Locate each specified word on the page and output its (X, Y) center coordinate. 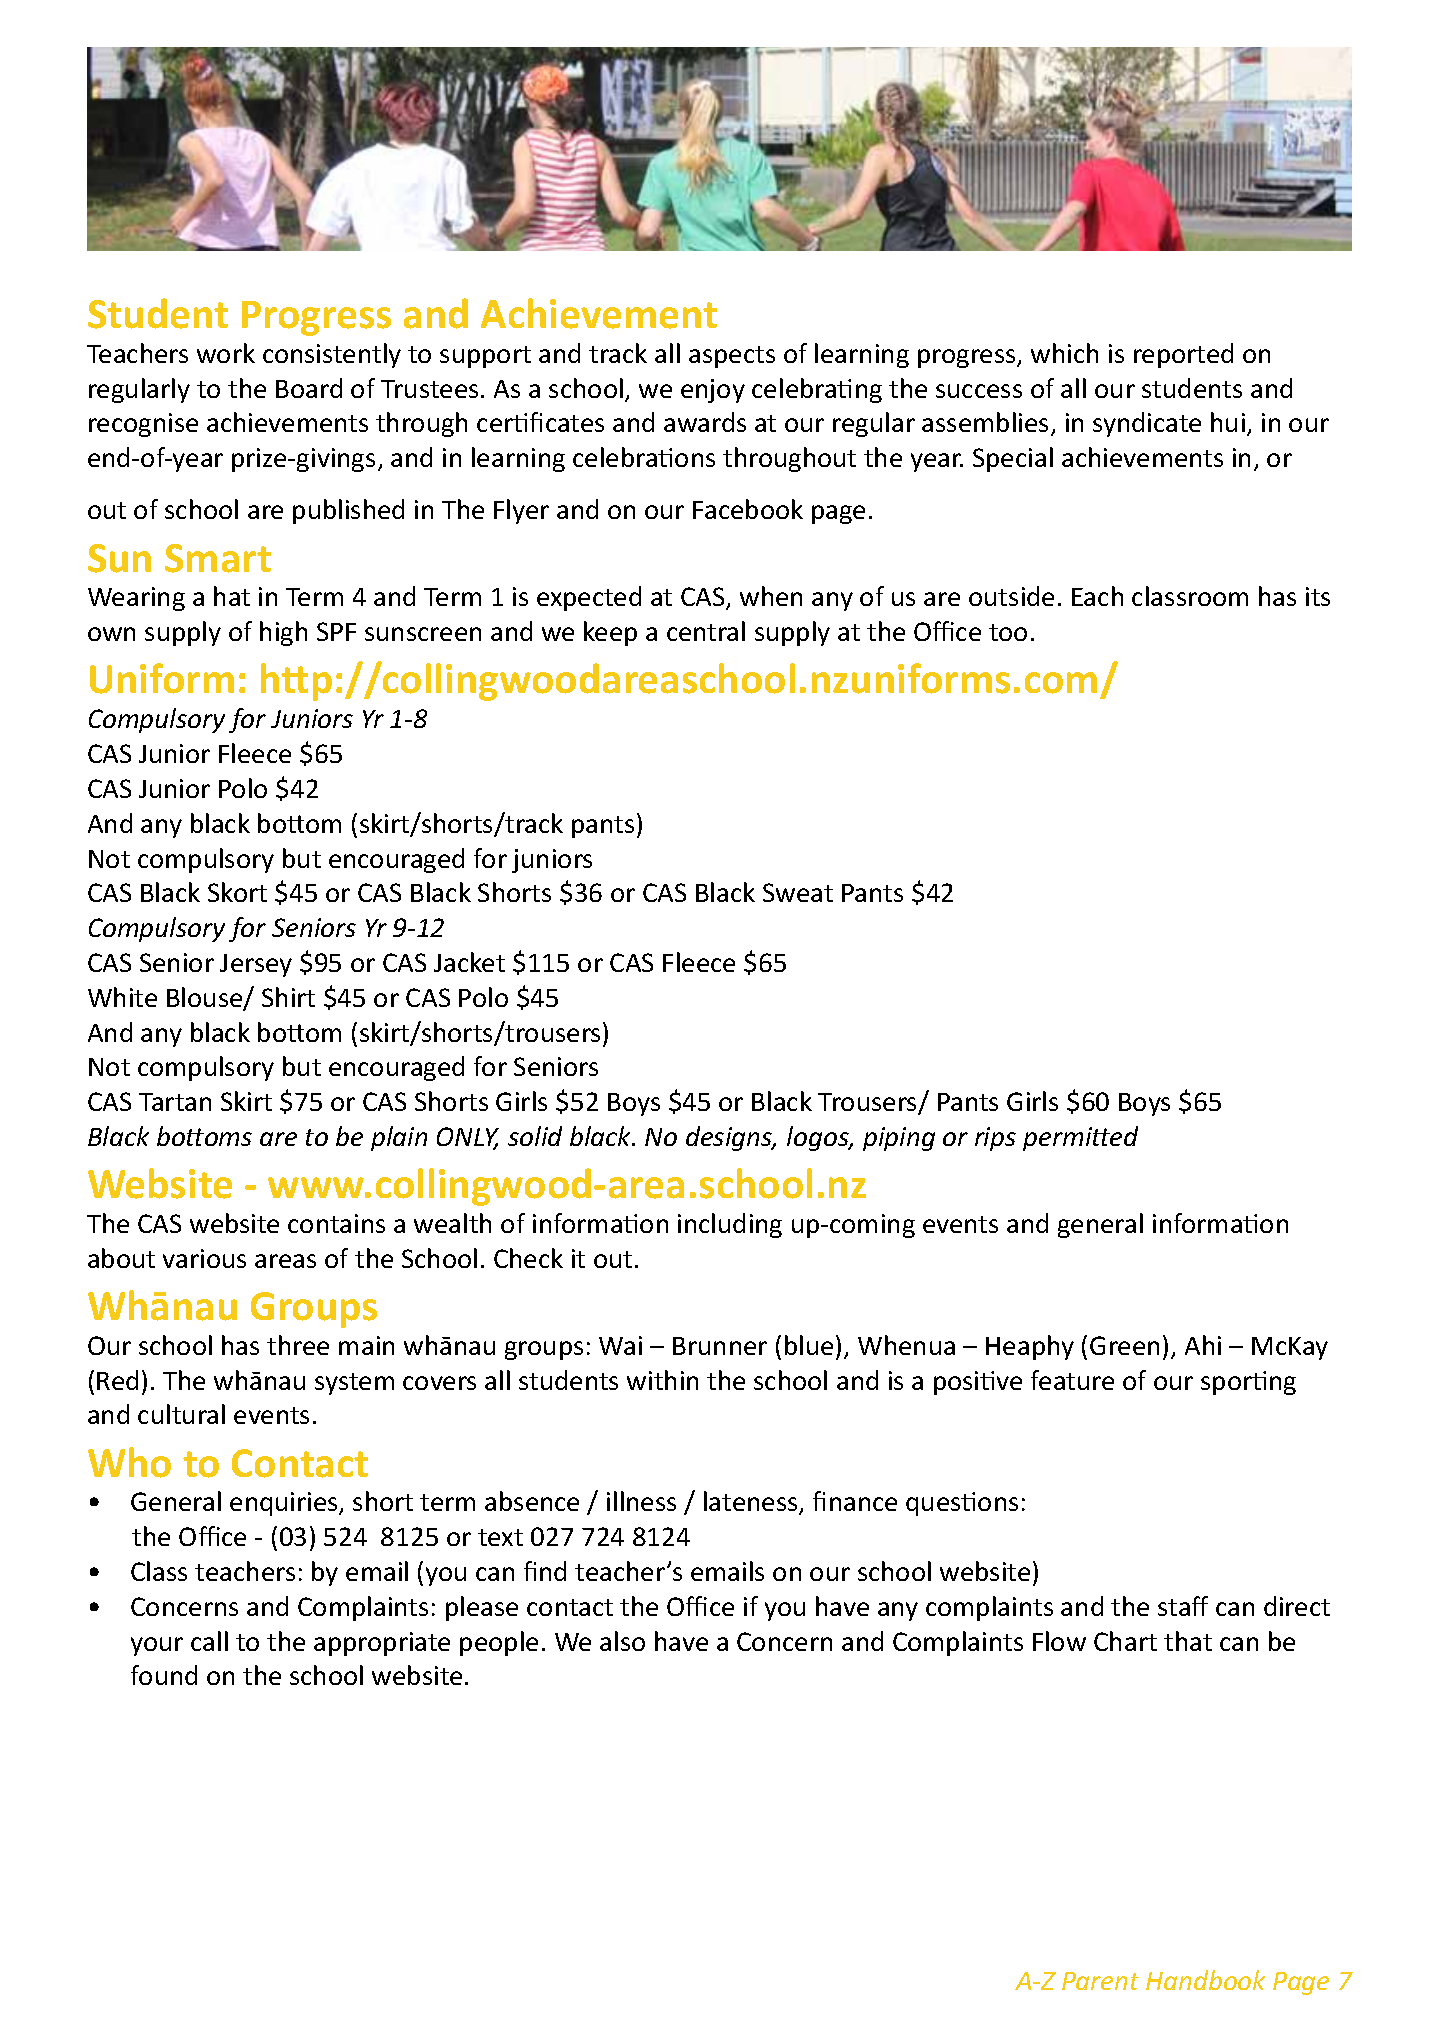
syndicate (1147, 424)
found (164, 1675)
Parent (1100, 1981)
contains (336, 1223)
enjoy (713, 391)
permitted (1080, 1138)
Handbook (1205, 1980)
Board (309, 388)
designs (730, 1138)
